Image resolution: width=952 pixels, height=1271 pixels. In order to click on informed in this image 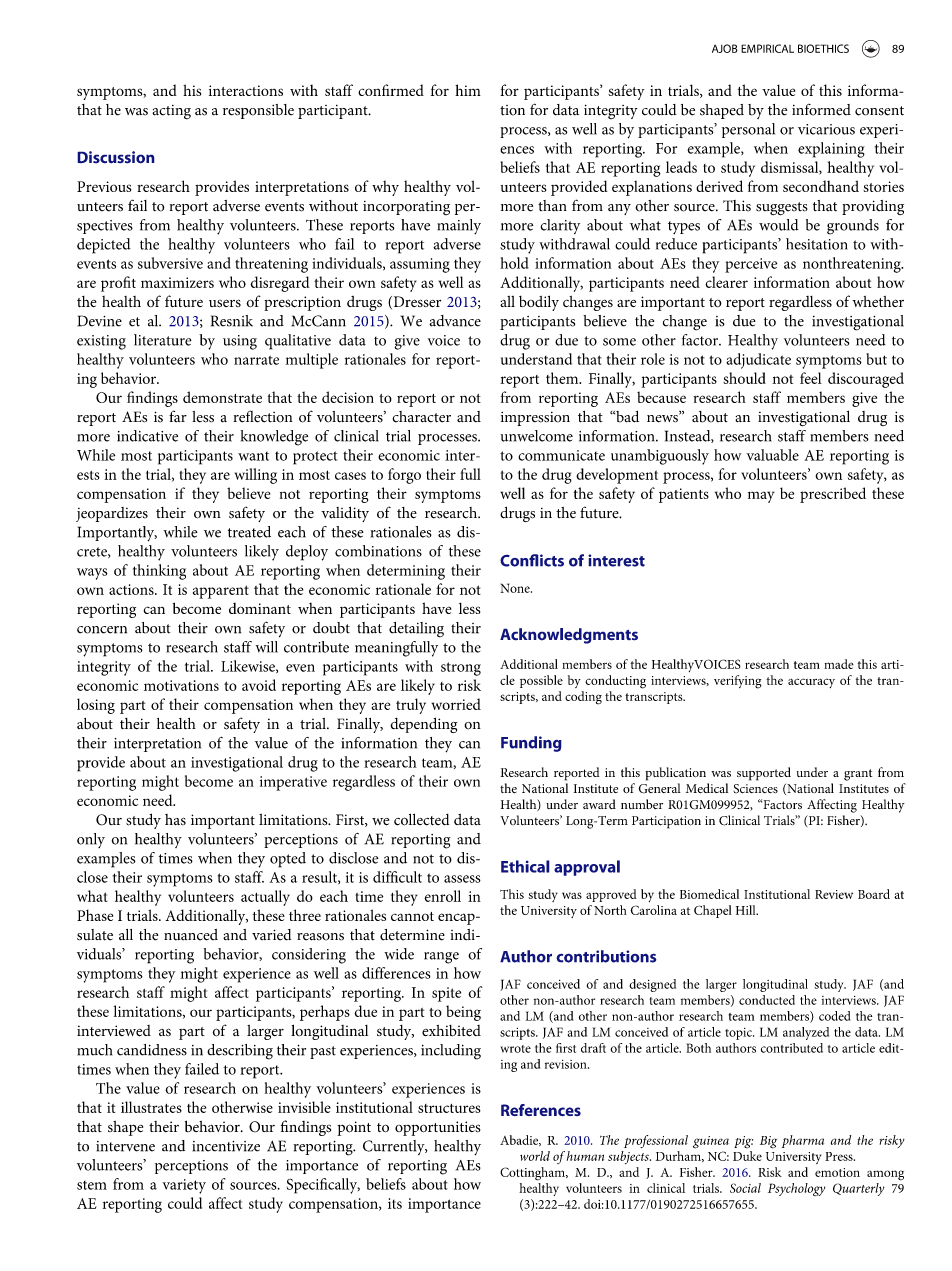, I will do `click(821, 110)`.
